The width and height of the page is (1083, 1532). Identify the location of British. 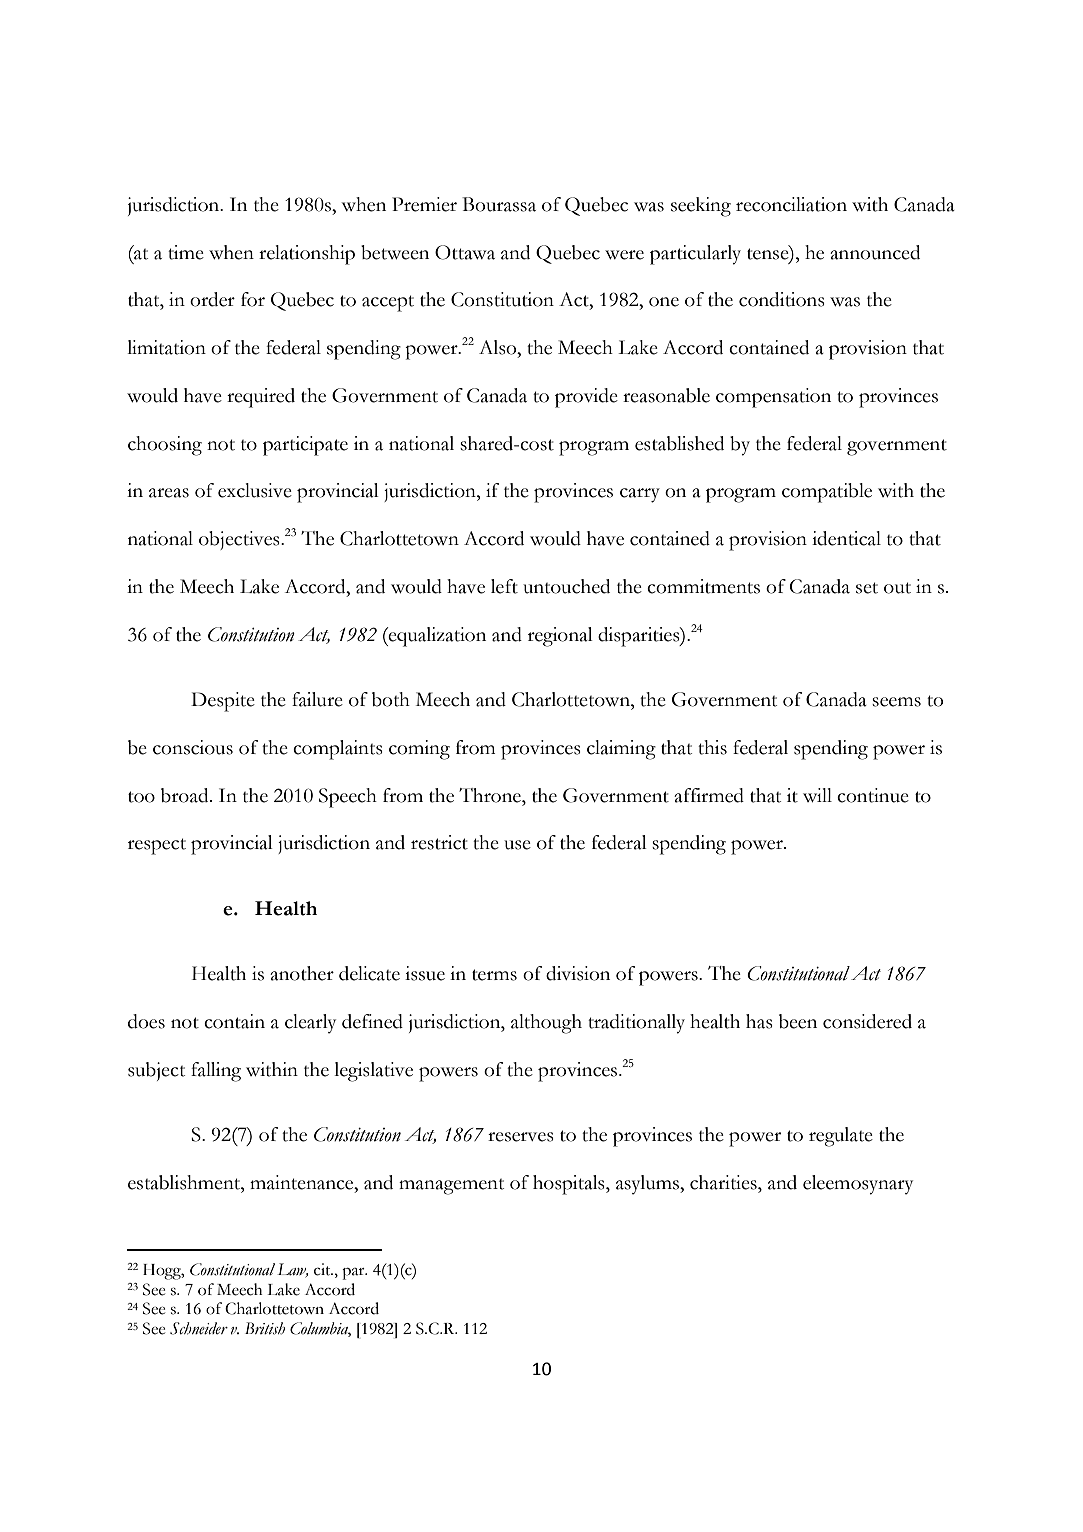
(265, 1328).
